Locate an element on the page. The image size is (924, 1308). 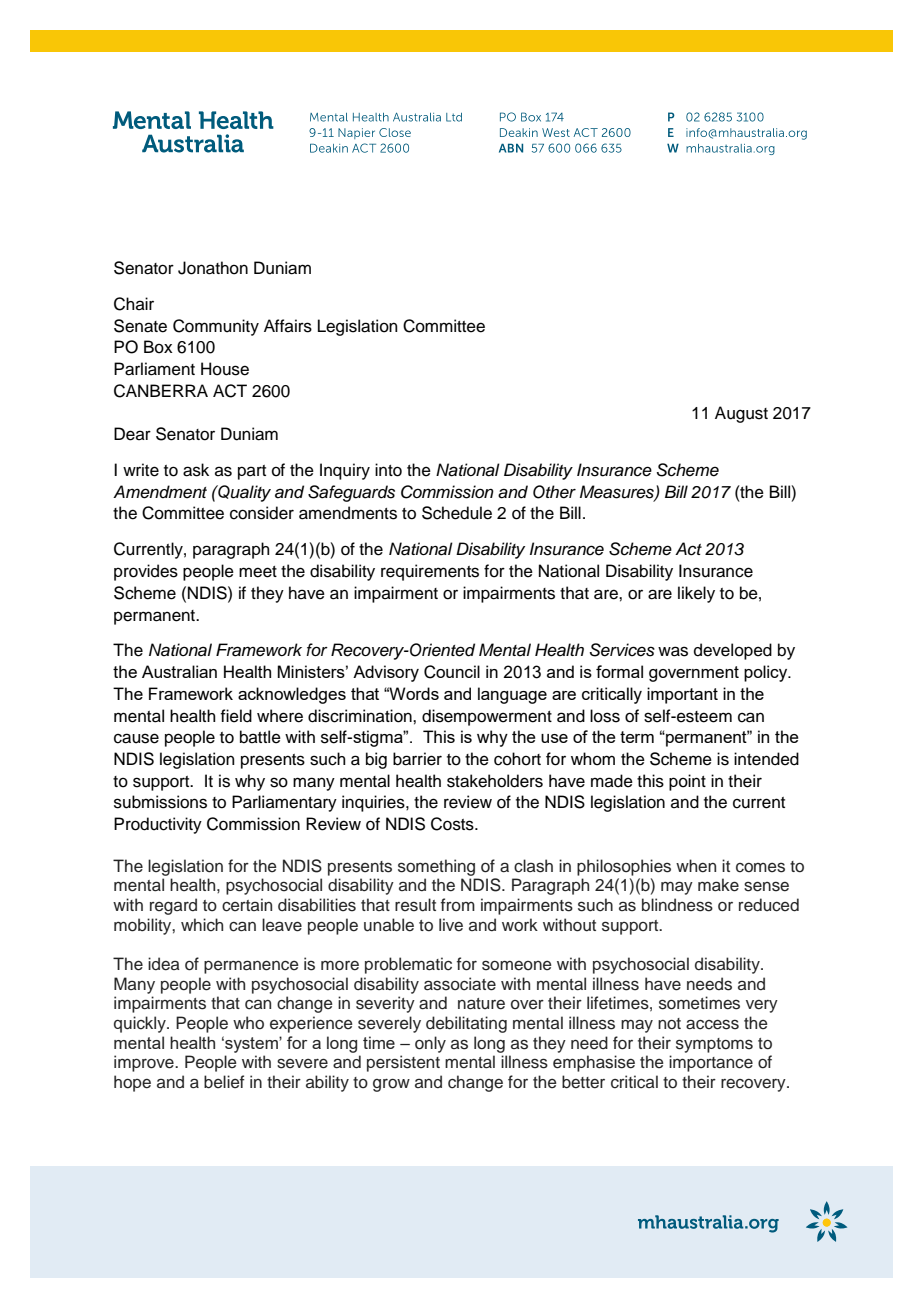
Affairs is located at coordinates (288, 326).
